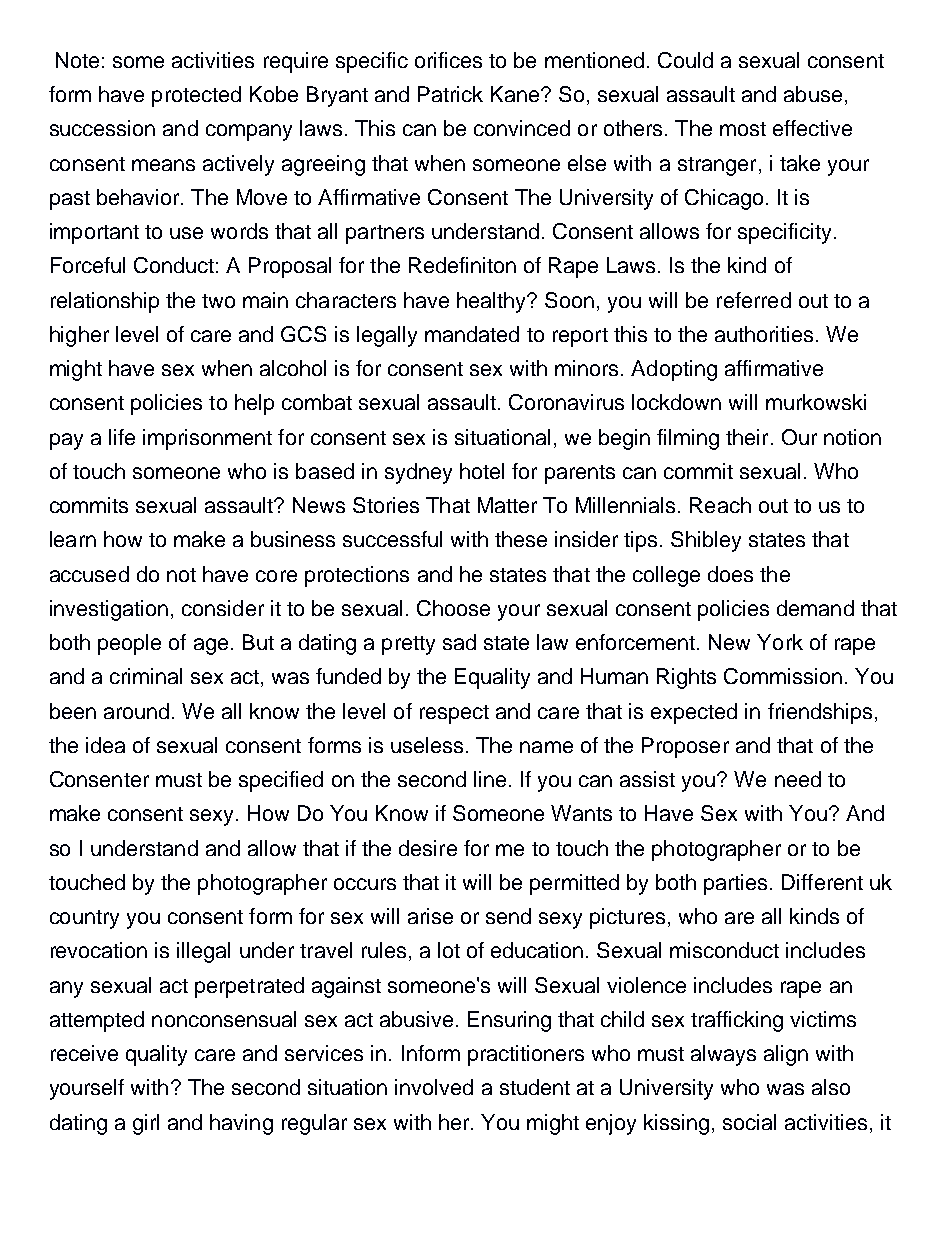 The width and height of the document is (952, 1233). I want to click on protected, so click(196, 96).
